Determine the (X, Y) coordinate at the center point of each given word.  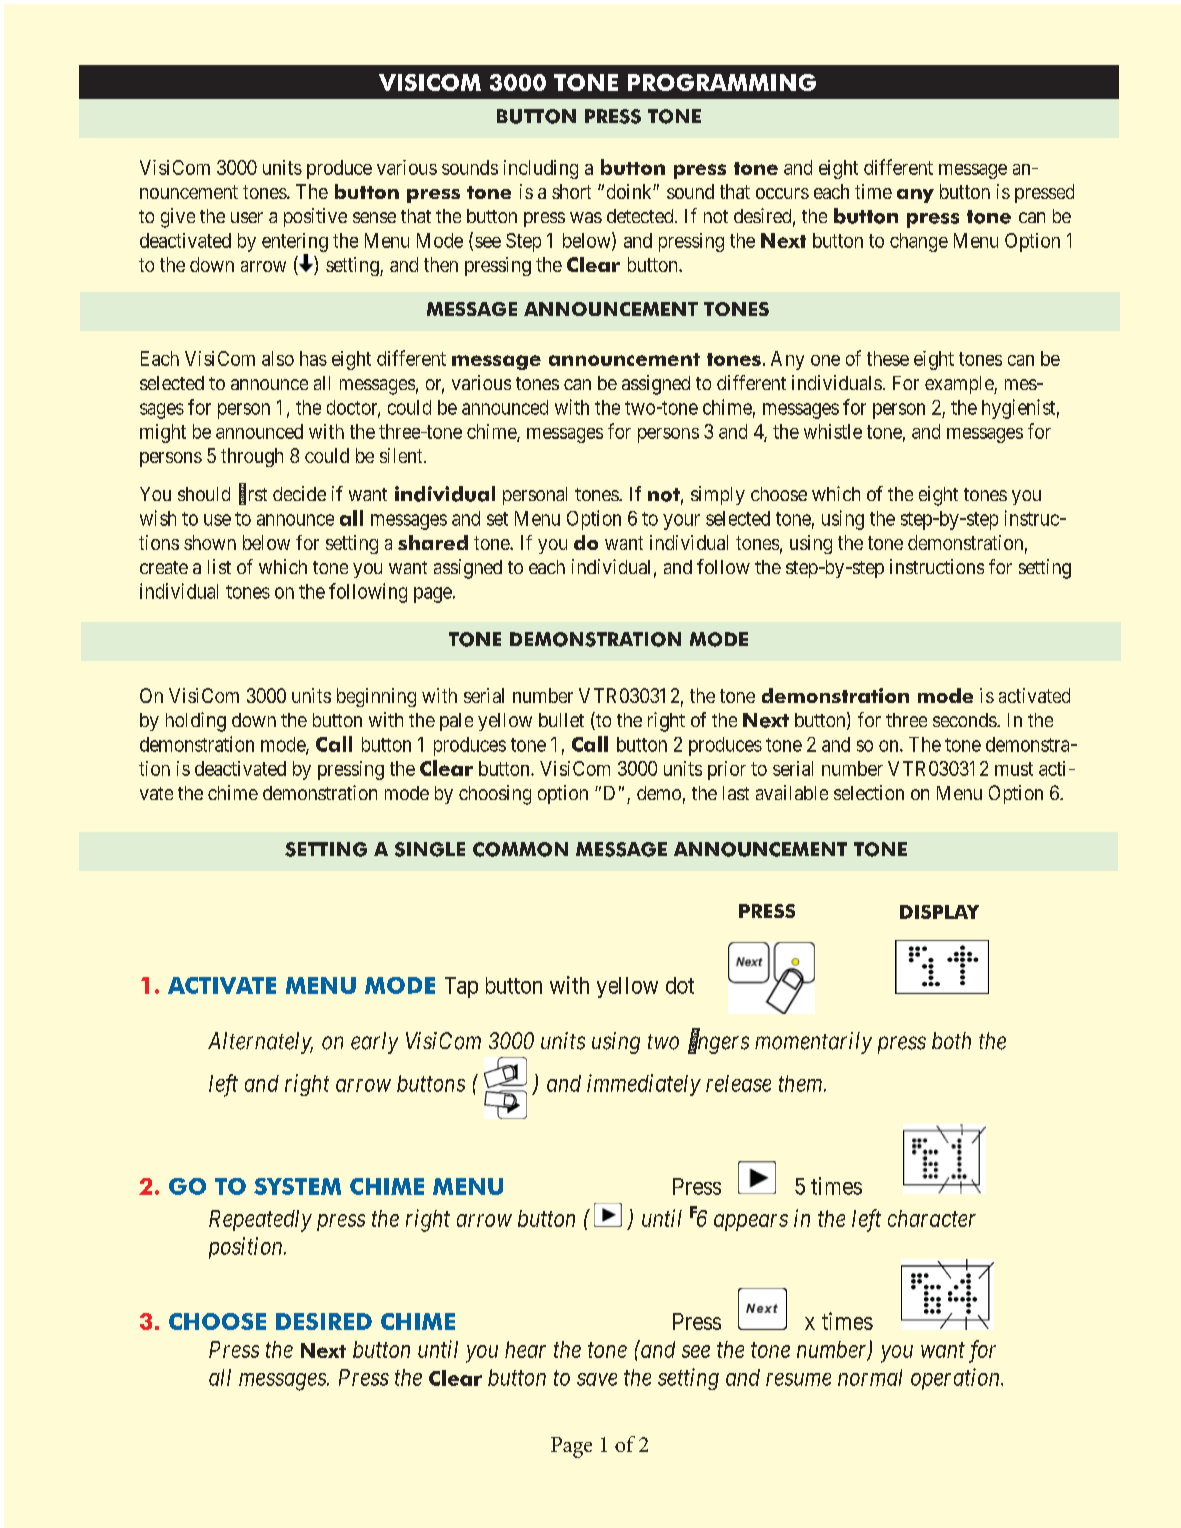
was (586, 217)
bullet (561, 720)
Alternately (260, 1043)
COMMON (520, 849)
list (219, 566)
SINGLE (430, 849)
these (888, 358)
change (919, 242)
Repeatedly (260, 1221)
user (247, 217)
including (541, 169)
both (951, 1040)
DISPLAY (939, 912)
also (278, 358)
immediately (644, 1085)
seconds (965, 720)
